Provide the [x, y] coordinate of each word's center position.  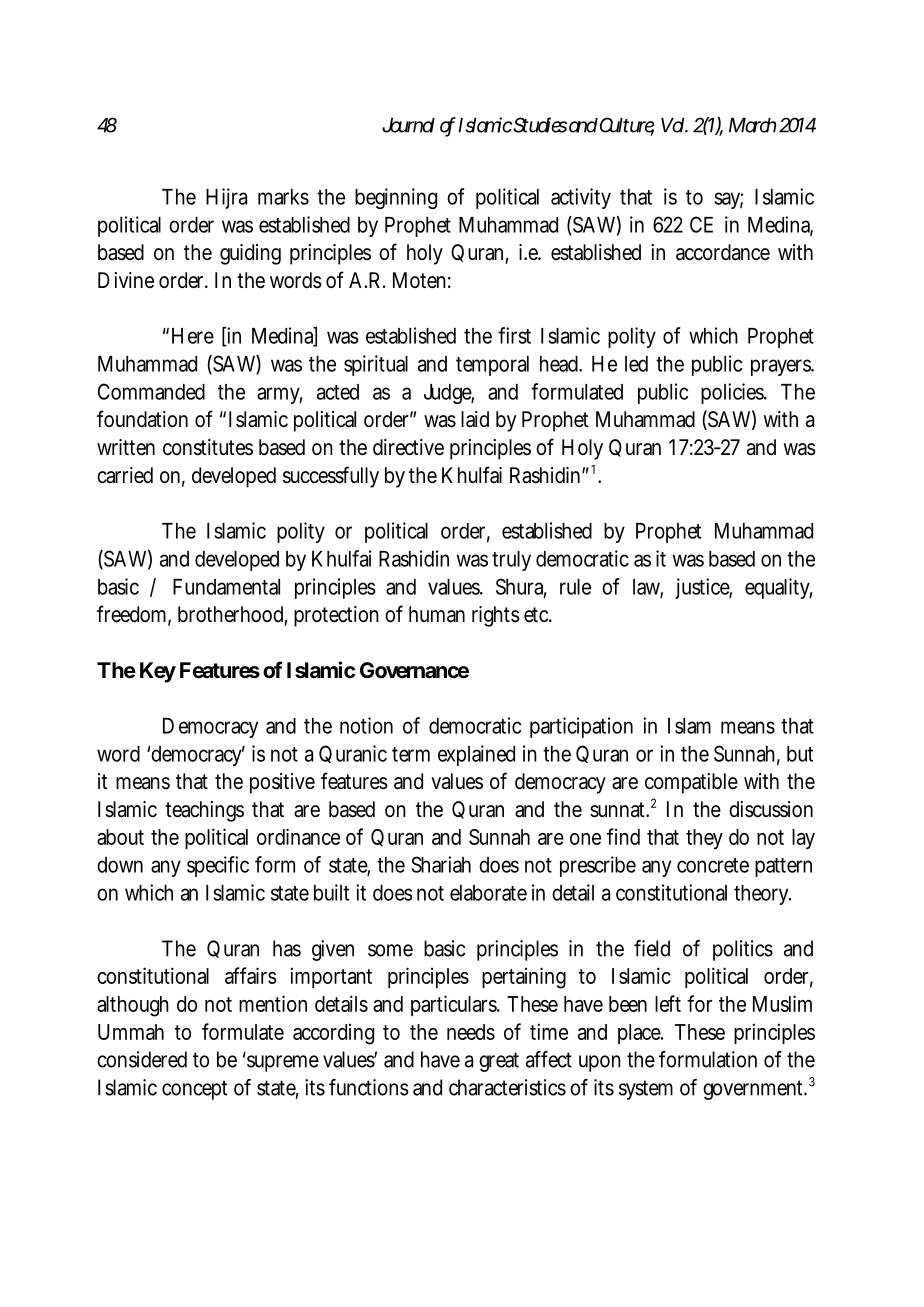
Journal [408, 125]
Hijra [226, 198]
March [752, 125]
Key [158, 672]
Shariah [441, 864]
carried [125, 475]
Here [193, 336]
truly [511, 561]
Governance [414, 670]
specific [218, 866]
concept [194, 1090]
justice [703, 588]
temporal [492, 366]
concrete [713, 865]
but [800, 754]
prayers [782, 367]
